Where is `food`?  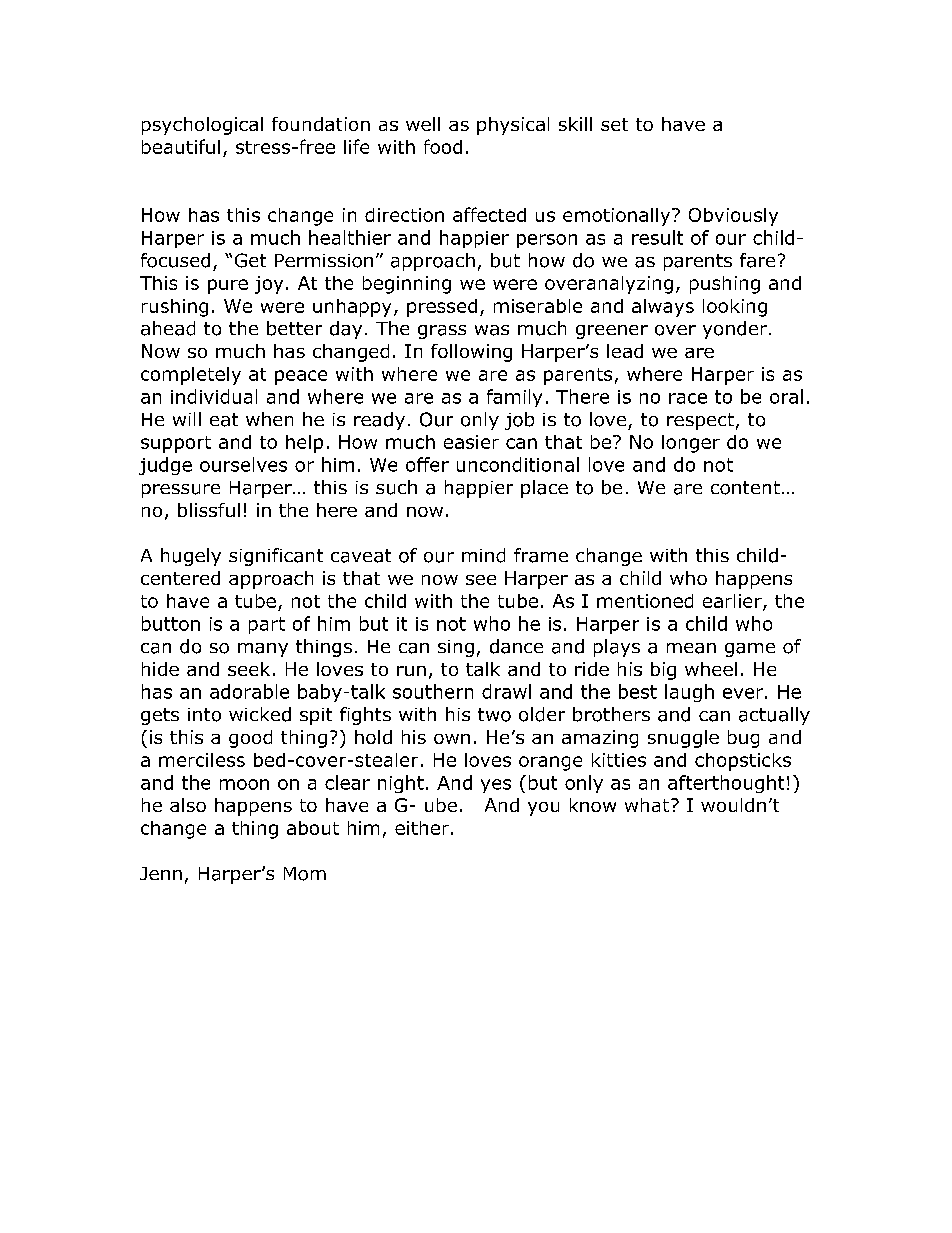
food is located at coordinates (443, 146).
